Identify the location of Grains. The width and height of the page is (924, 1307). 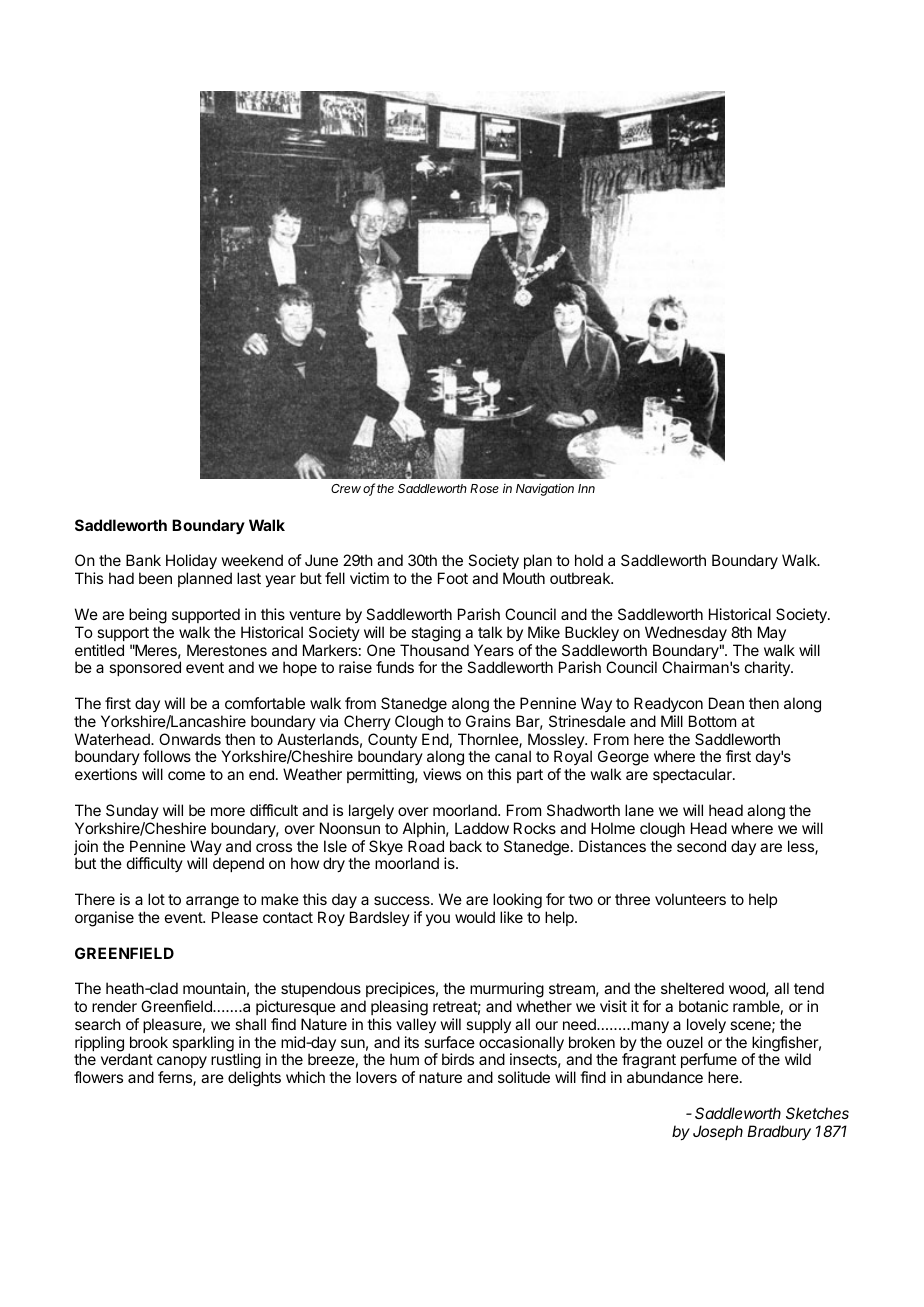
(488, 721).
